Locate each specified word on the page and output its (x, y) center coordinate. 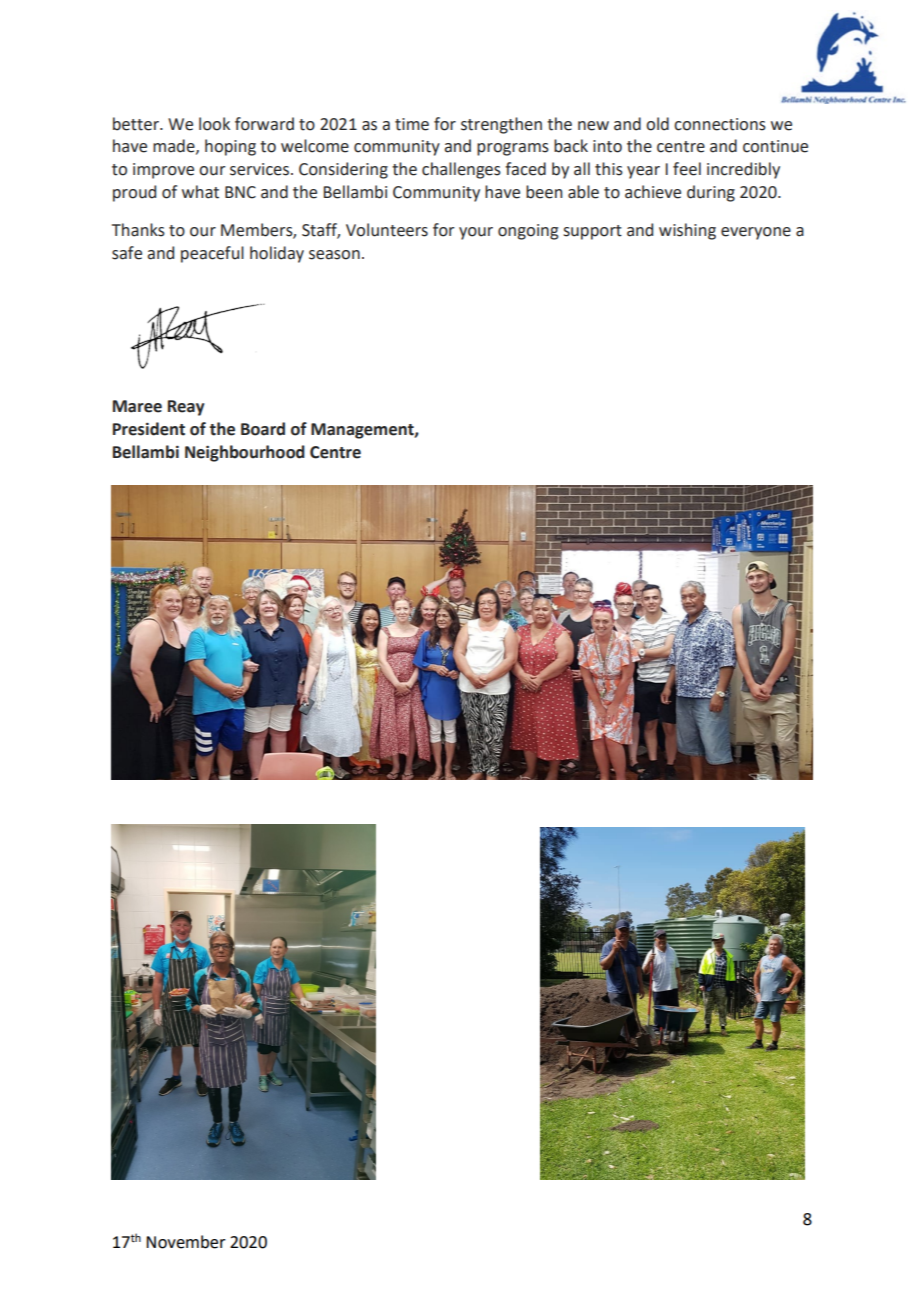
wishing (687, 231)
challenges (461, 170)
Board (263, 429)
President (149, 429)
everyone (756, 233)
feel (687, 169)
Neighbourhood (245, 453)
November (186, 1242)
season (334, 255)
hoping (230, 147)
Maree (137, 406)
